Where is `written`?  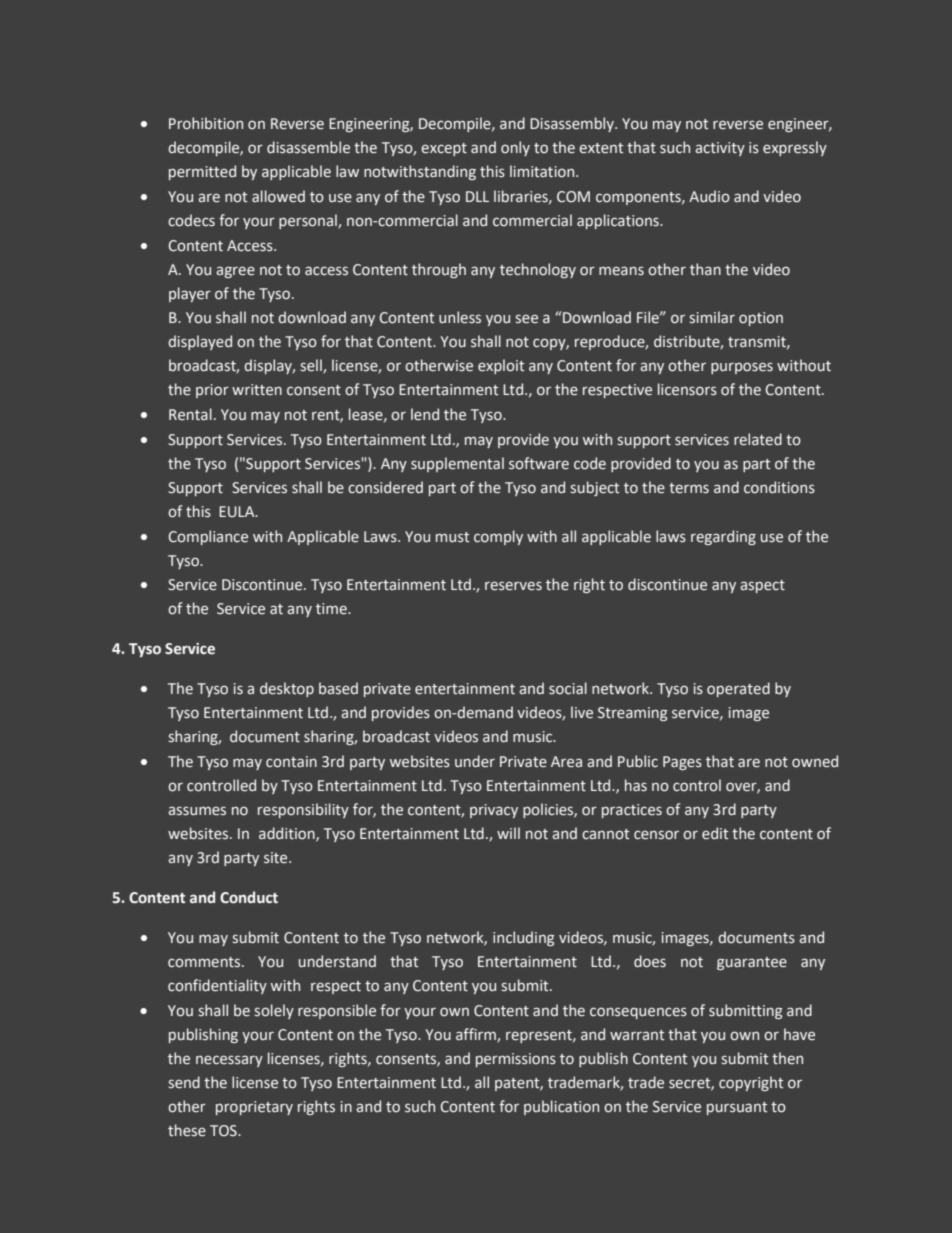 written is located at coordinates (257, 390).
